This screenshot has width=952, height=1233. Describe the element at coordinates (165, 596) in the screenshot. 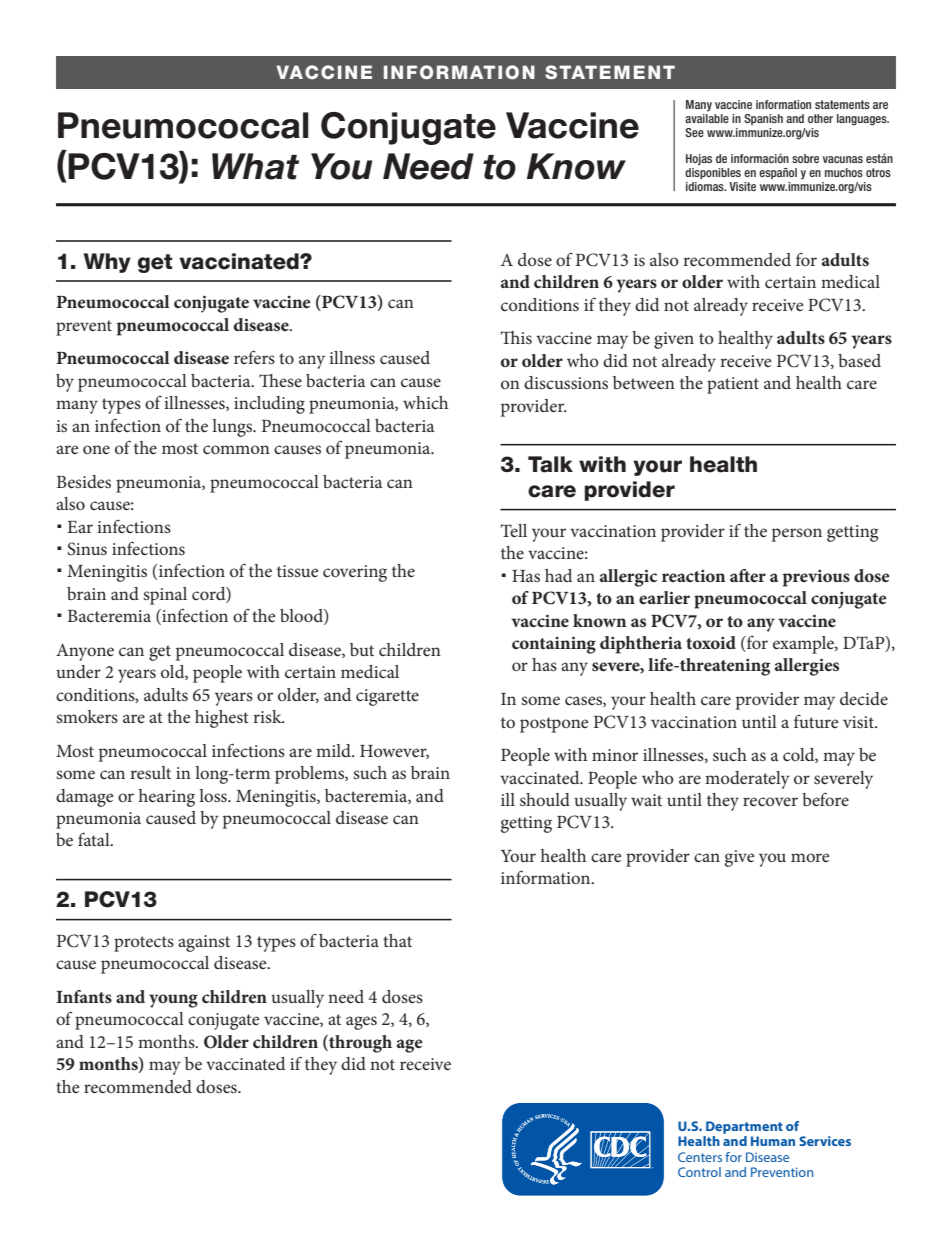

I see `spinal` at that location.
